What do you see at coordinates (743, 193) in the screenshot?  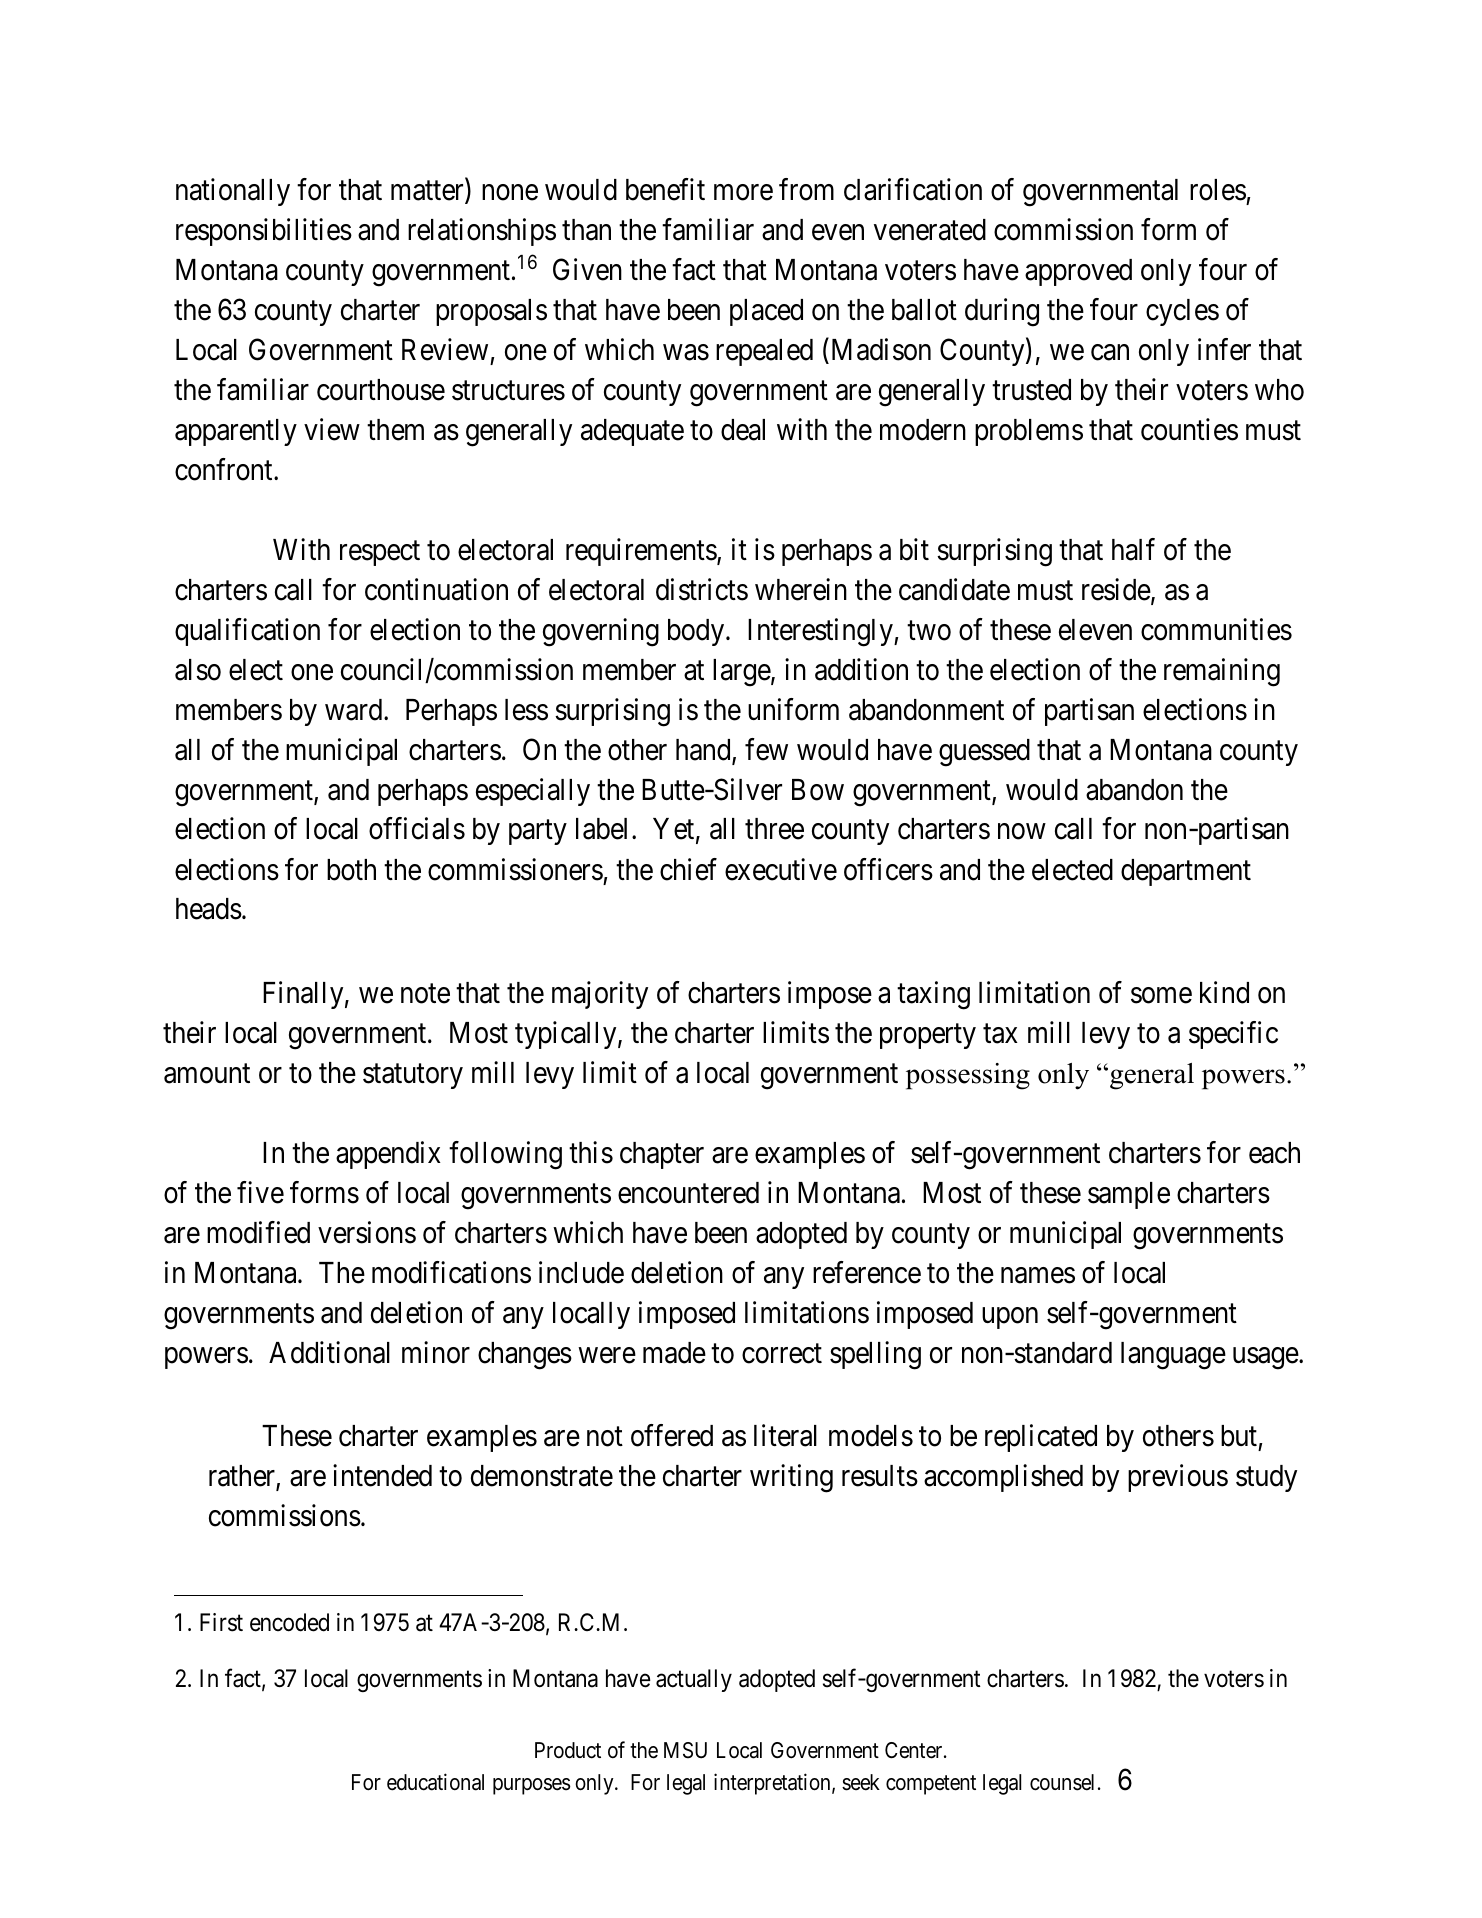 I see `more` at bounding box center [743, 193].
